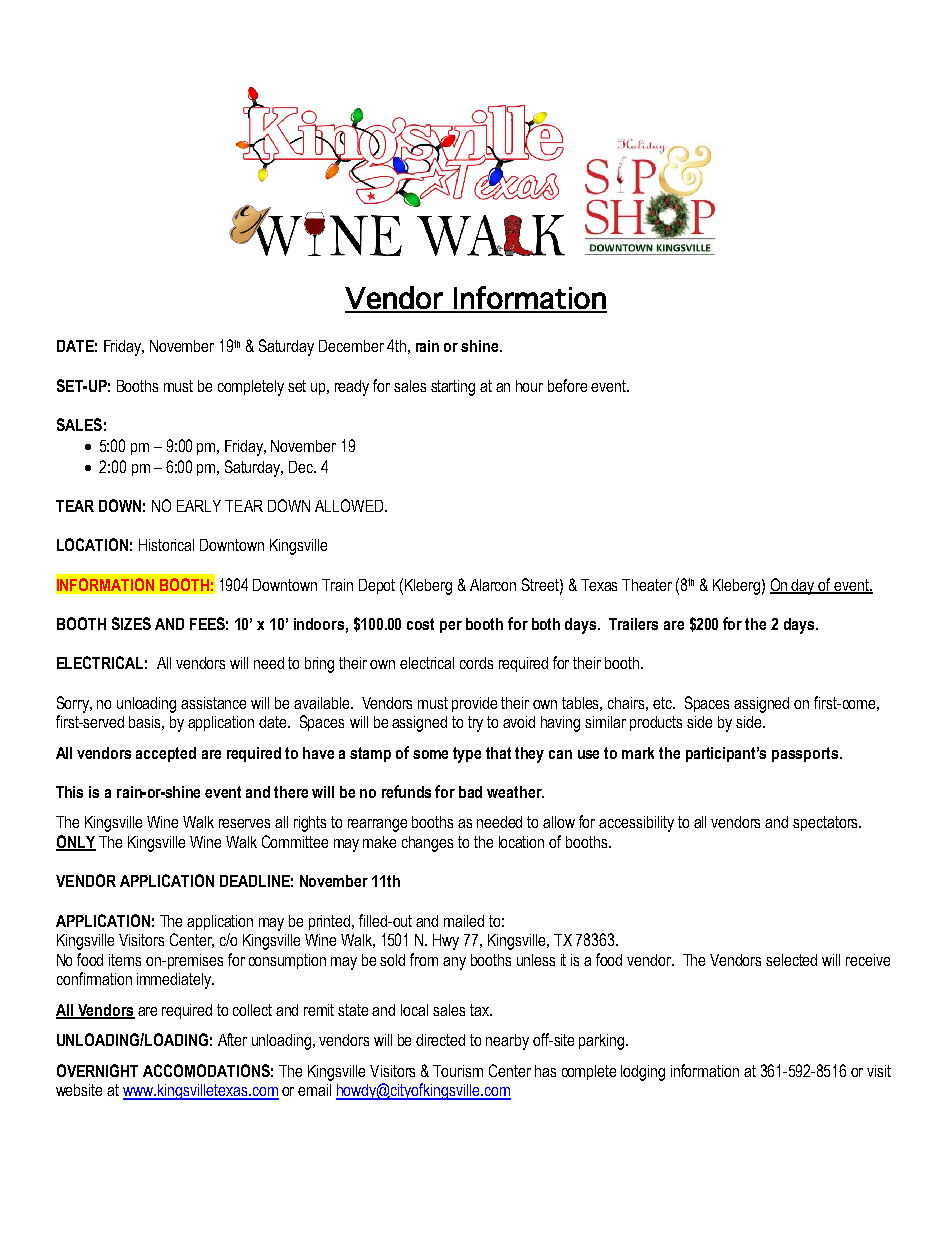 The image size is (952, 1233). Describe the element at coordinates (213, 703) in the page. I see `assistance` at that location.
